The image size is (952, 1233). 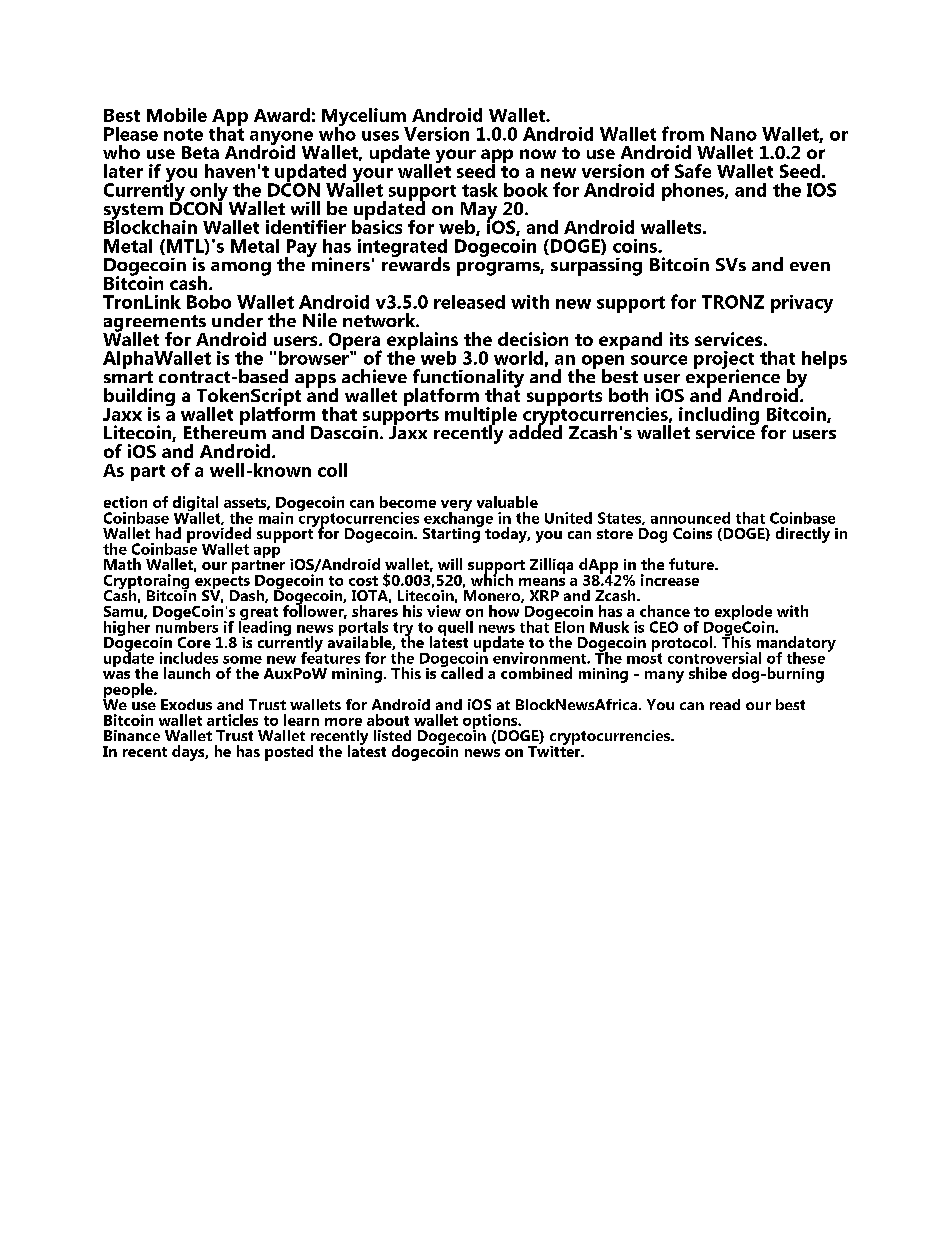 I want to click on articles, so click(x=232, y=720).
